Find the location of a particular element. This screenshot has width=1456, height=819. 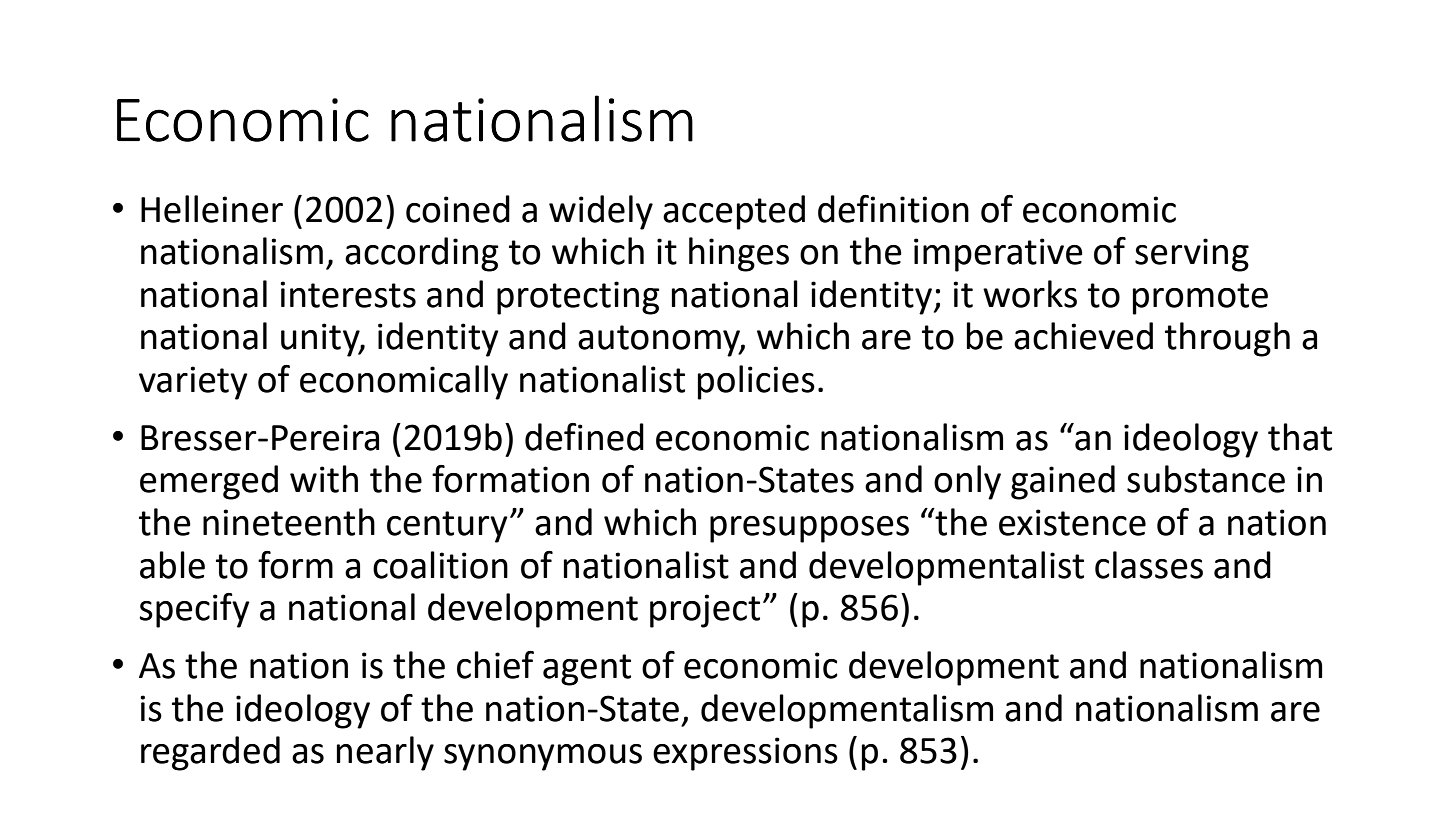

specify is located at coordinates (194, 610).
